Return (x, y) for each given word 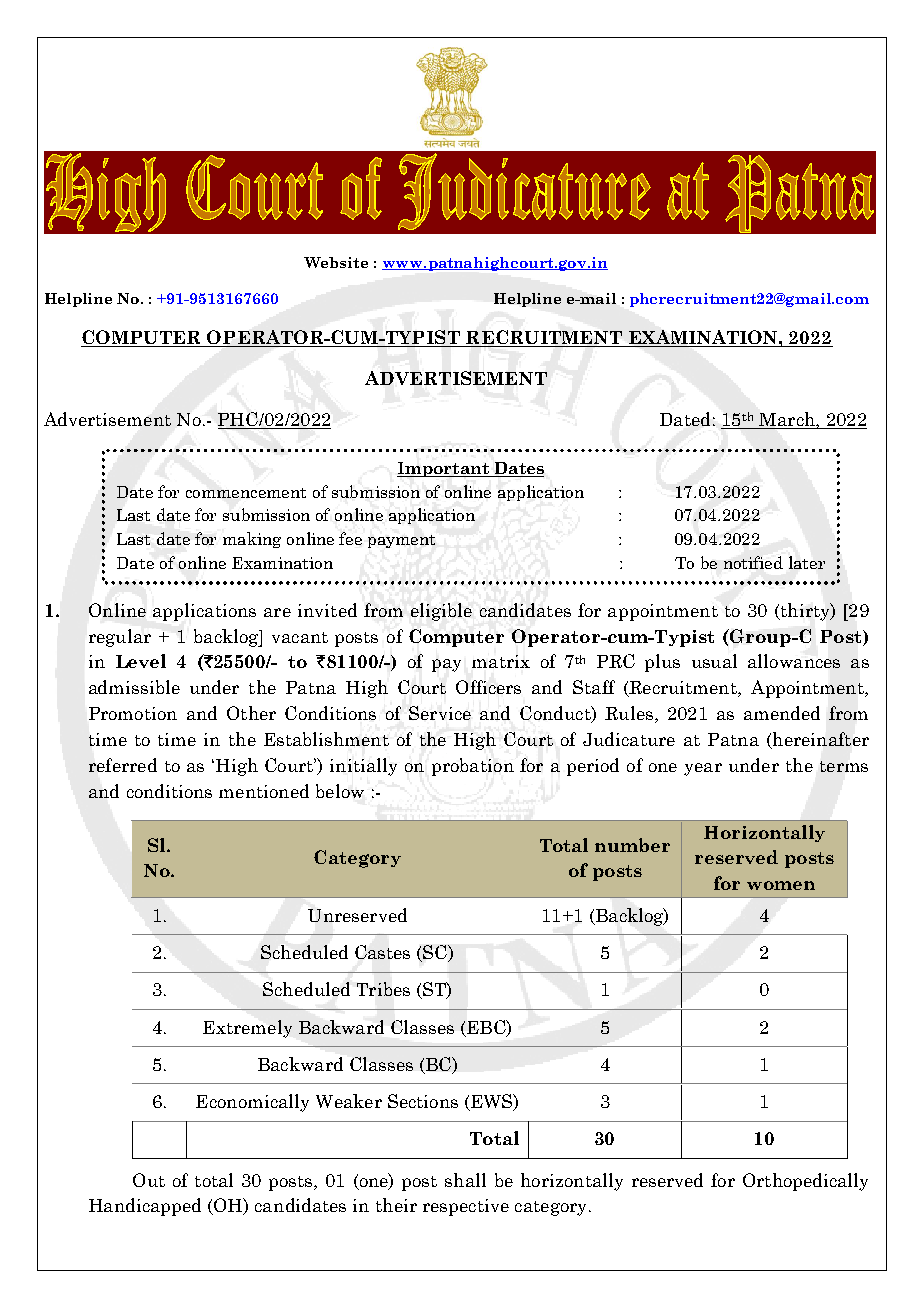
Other (251, 713)
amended (782, 713)
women (781, 885)
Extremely (247, 1029)
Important (444, 469)
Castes (382, 952)
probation (473, 767)
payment (401, 541)
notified (753, 562)
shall (465, 1180)
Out (149, 1180)
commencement (246, 493)
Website (336, 262)
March (787, 420)
